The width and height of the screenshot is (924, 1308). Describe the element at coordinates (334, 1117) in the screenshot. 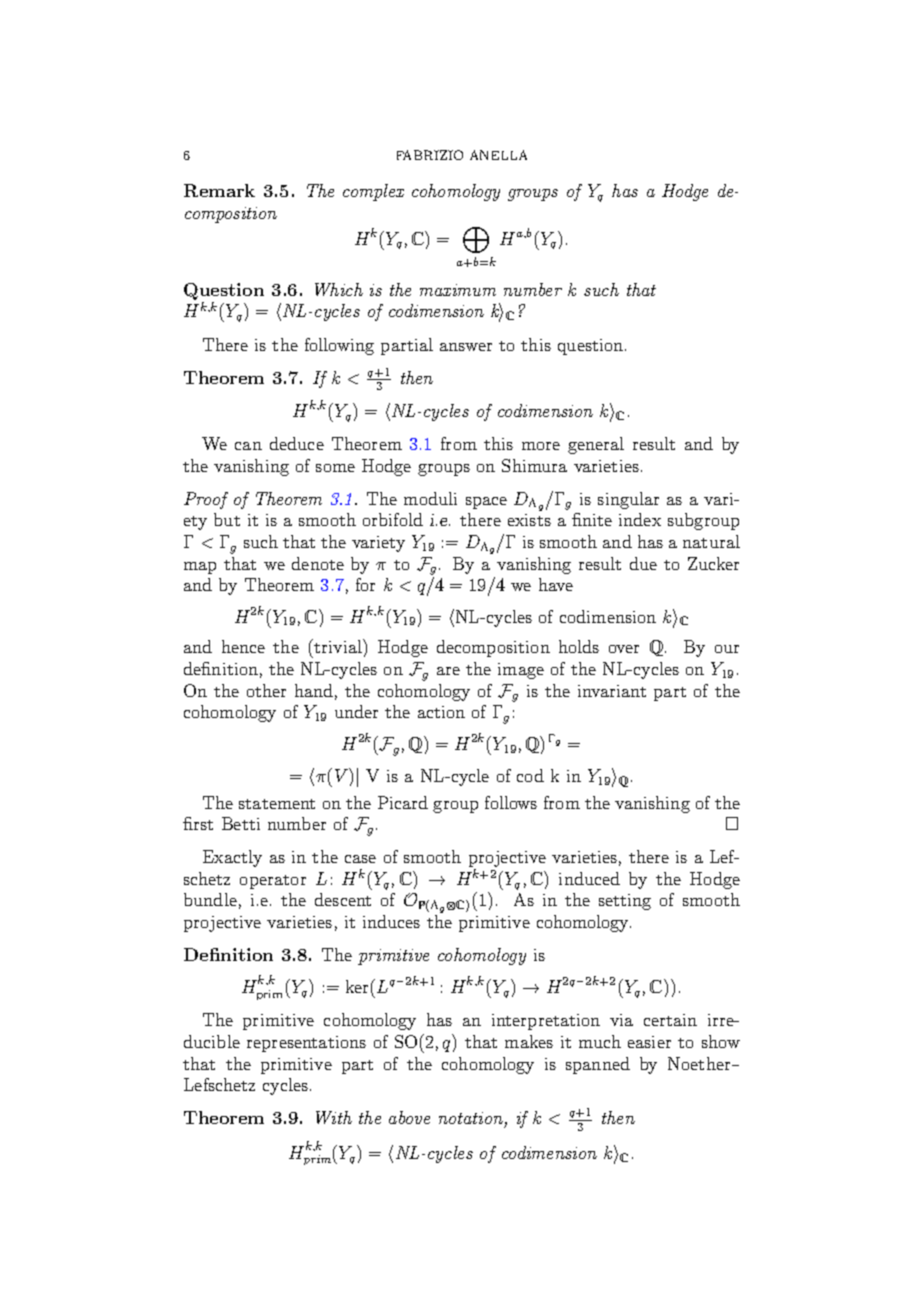

I see `With` at that location.
